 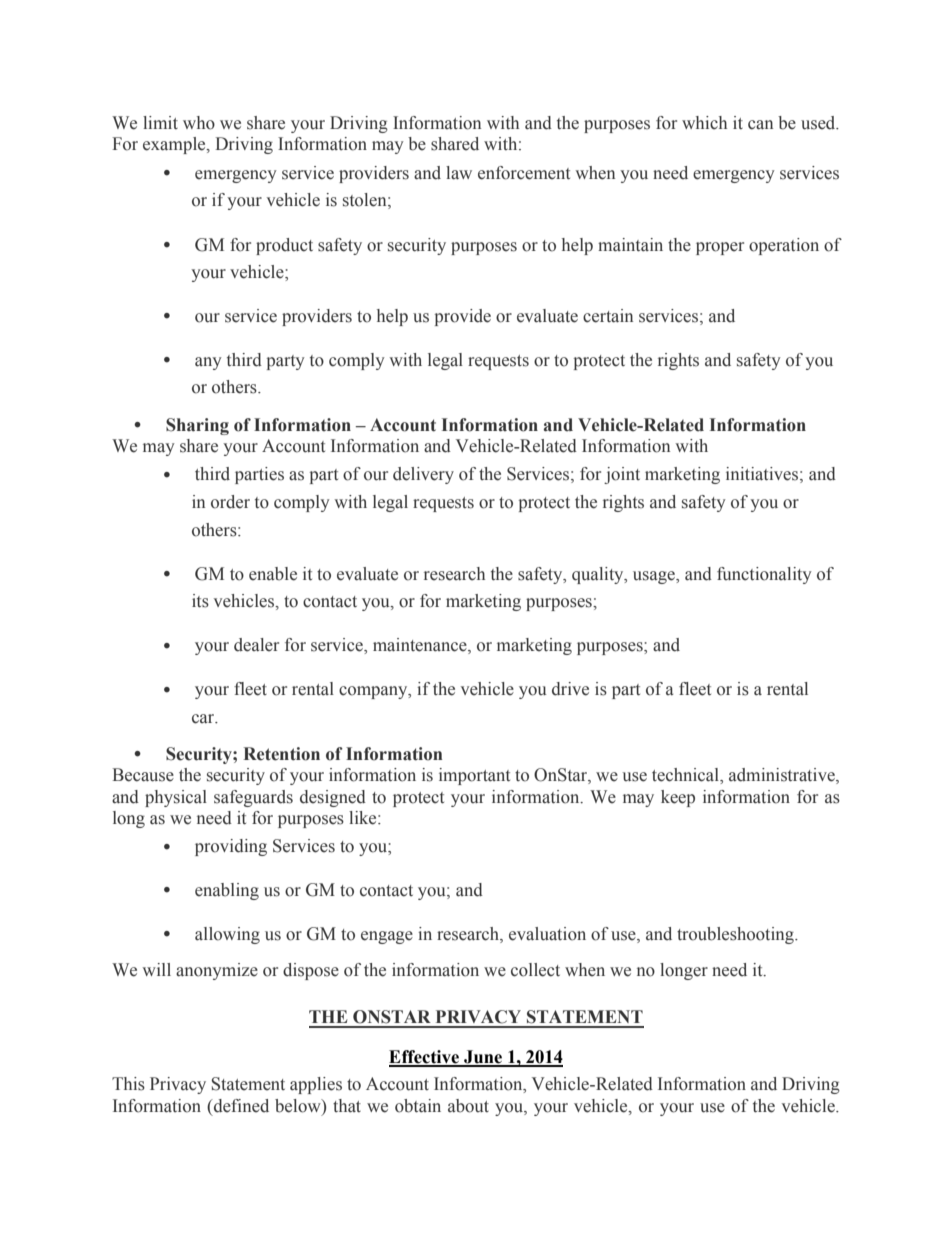 What do you see at coordinates (421, 646) in the page?
I see `maintenance` at bounding box center [421, 646].
